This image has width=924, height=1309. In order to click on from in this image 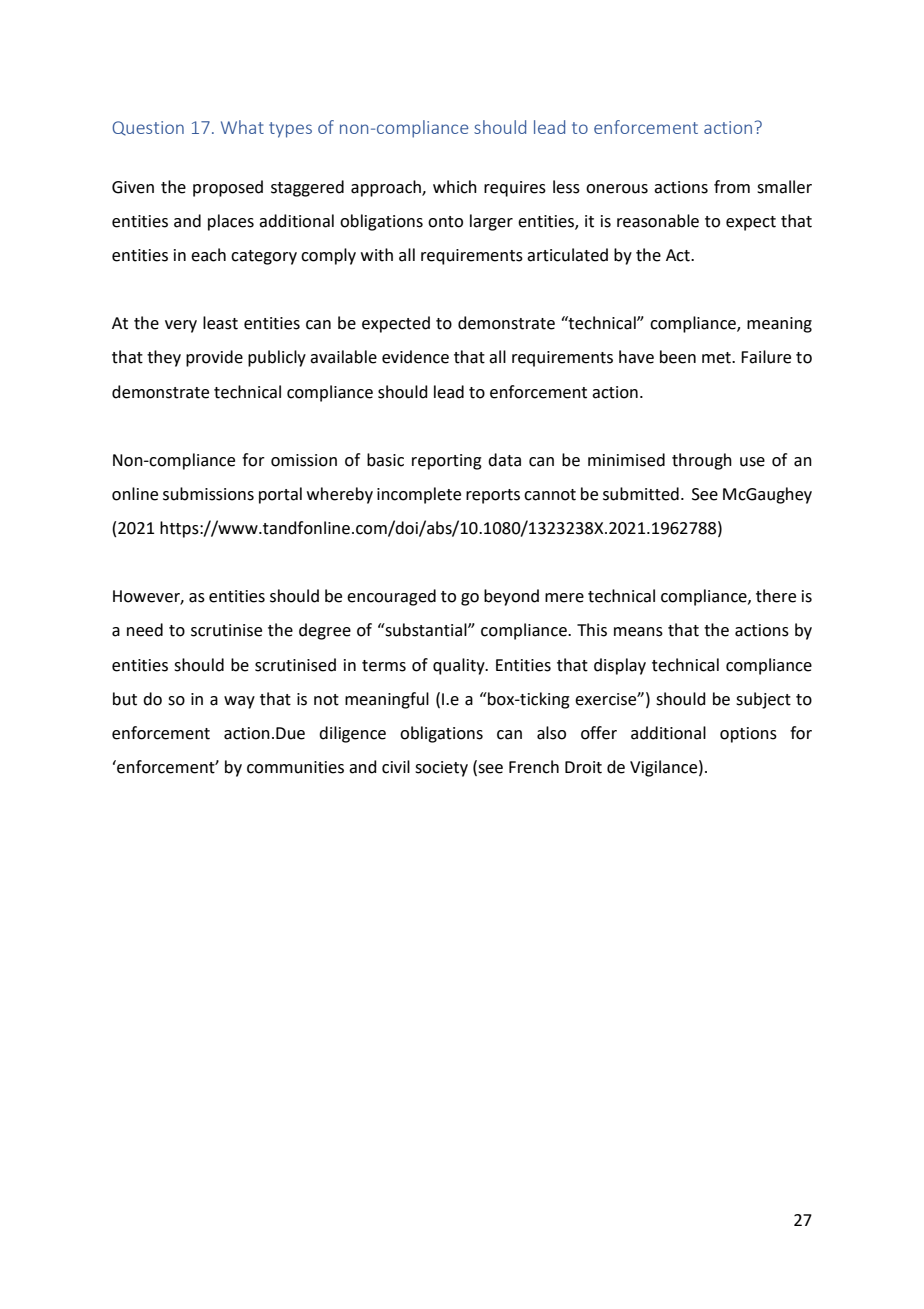, I will do `click(732, 187)`.
